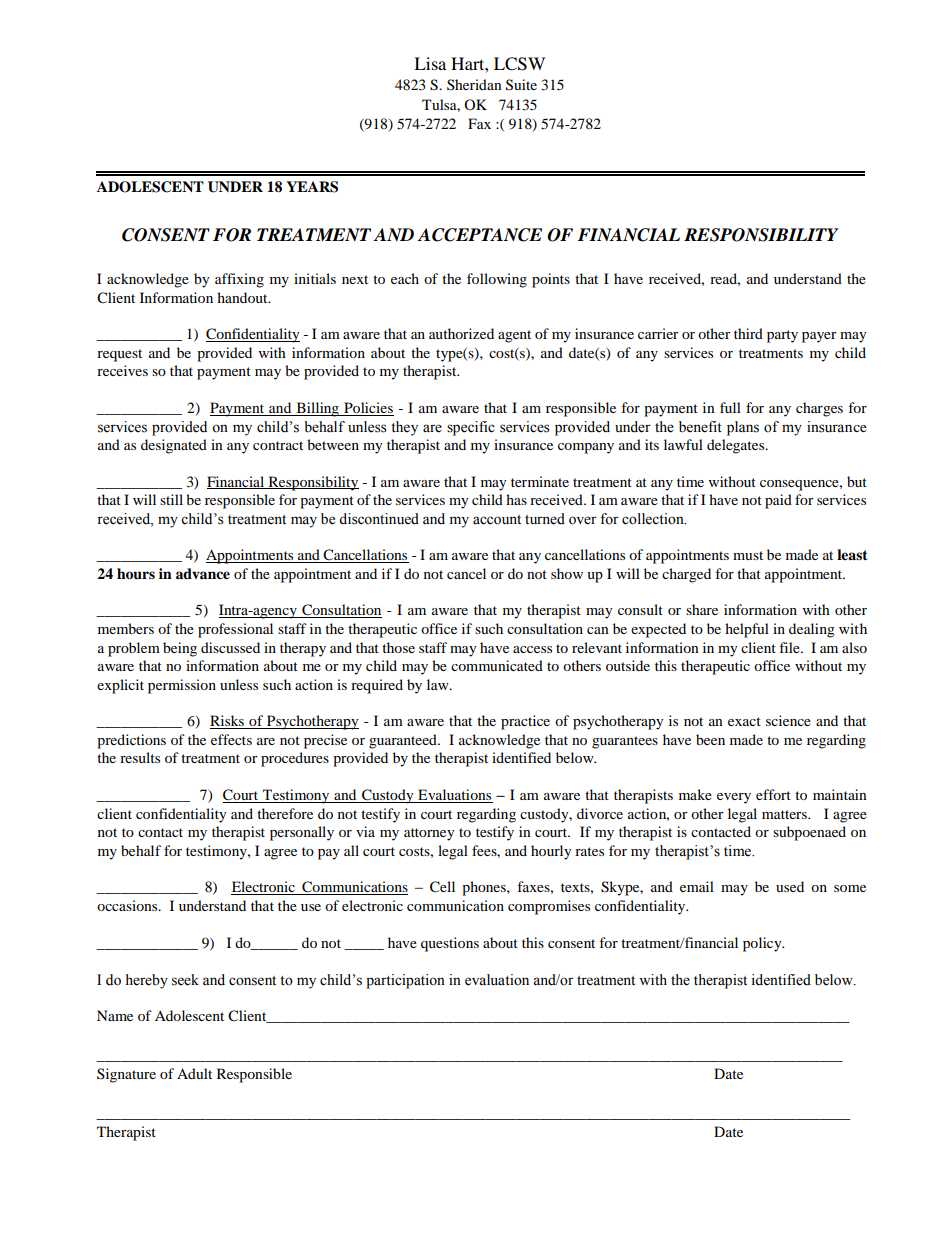  Describe the element at coordinates (285, 813) in the screenshot. I see `therefore` at that location.
